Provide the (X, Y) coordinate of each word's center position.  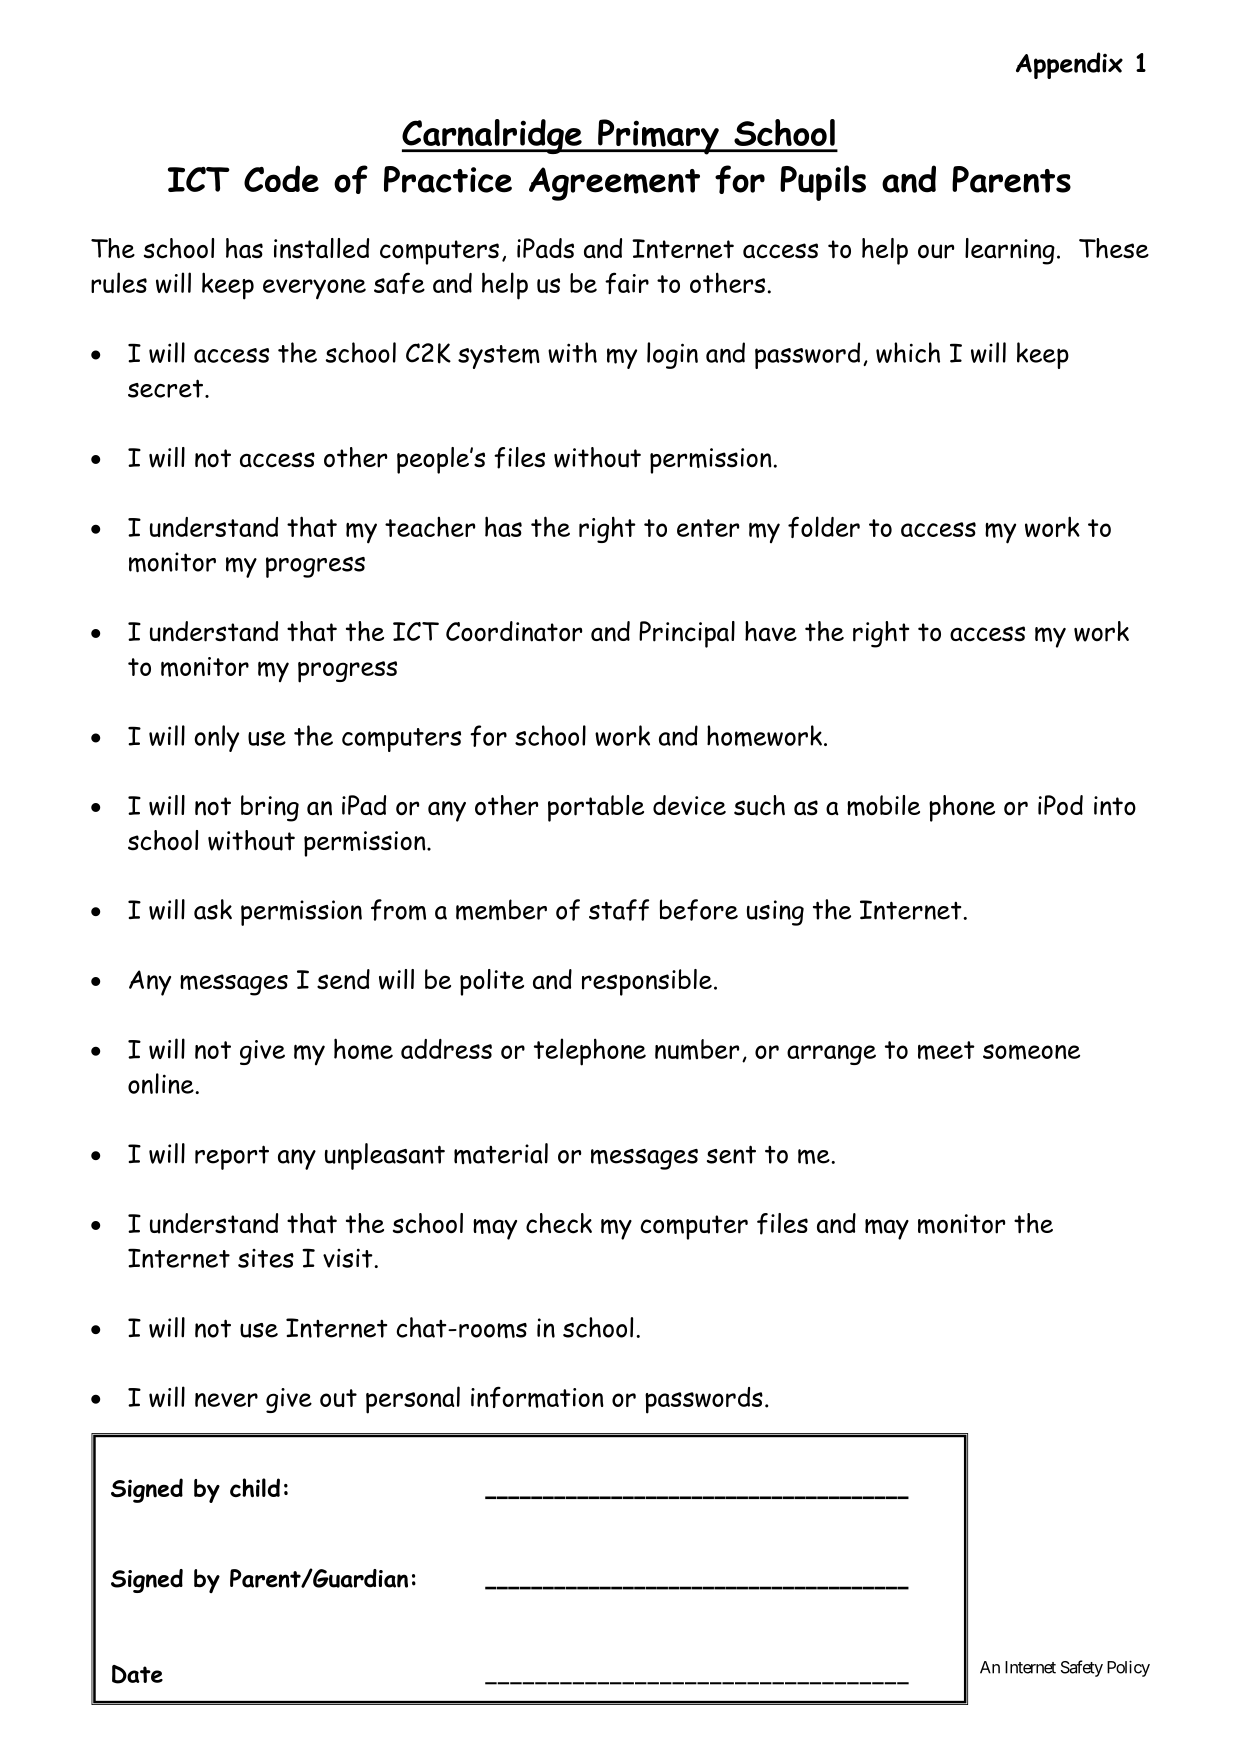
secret (167, 388)
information (537, 1397)
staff (619, 910)
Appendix (1069, 65)
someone (1031, 1052)
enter (708, 528)
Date (137, 1674)
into (1115, 806)
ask (213, 909)
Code (281, 178)
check (559, 1223)
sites (266, 1258)
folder (824, 527)
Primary (658, 137)
